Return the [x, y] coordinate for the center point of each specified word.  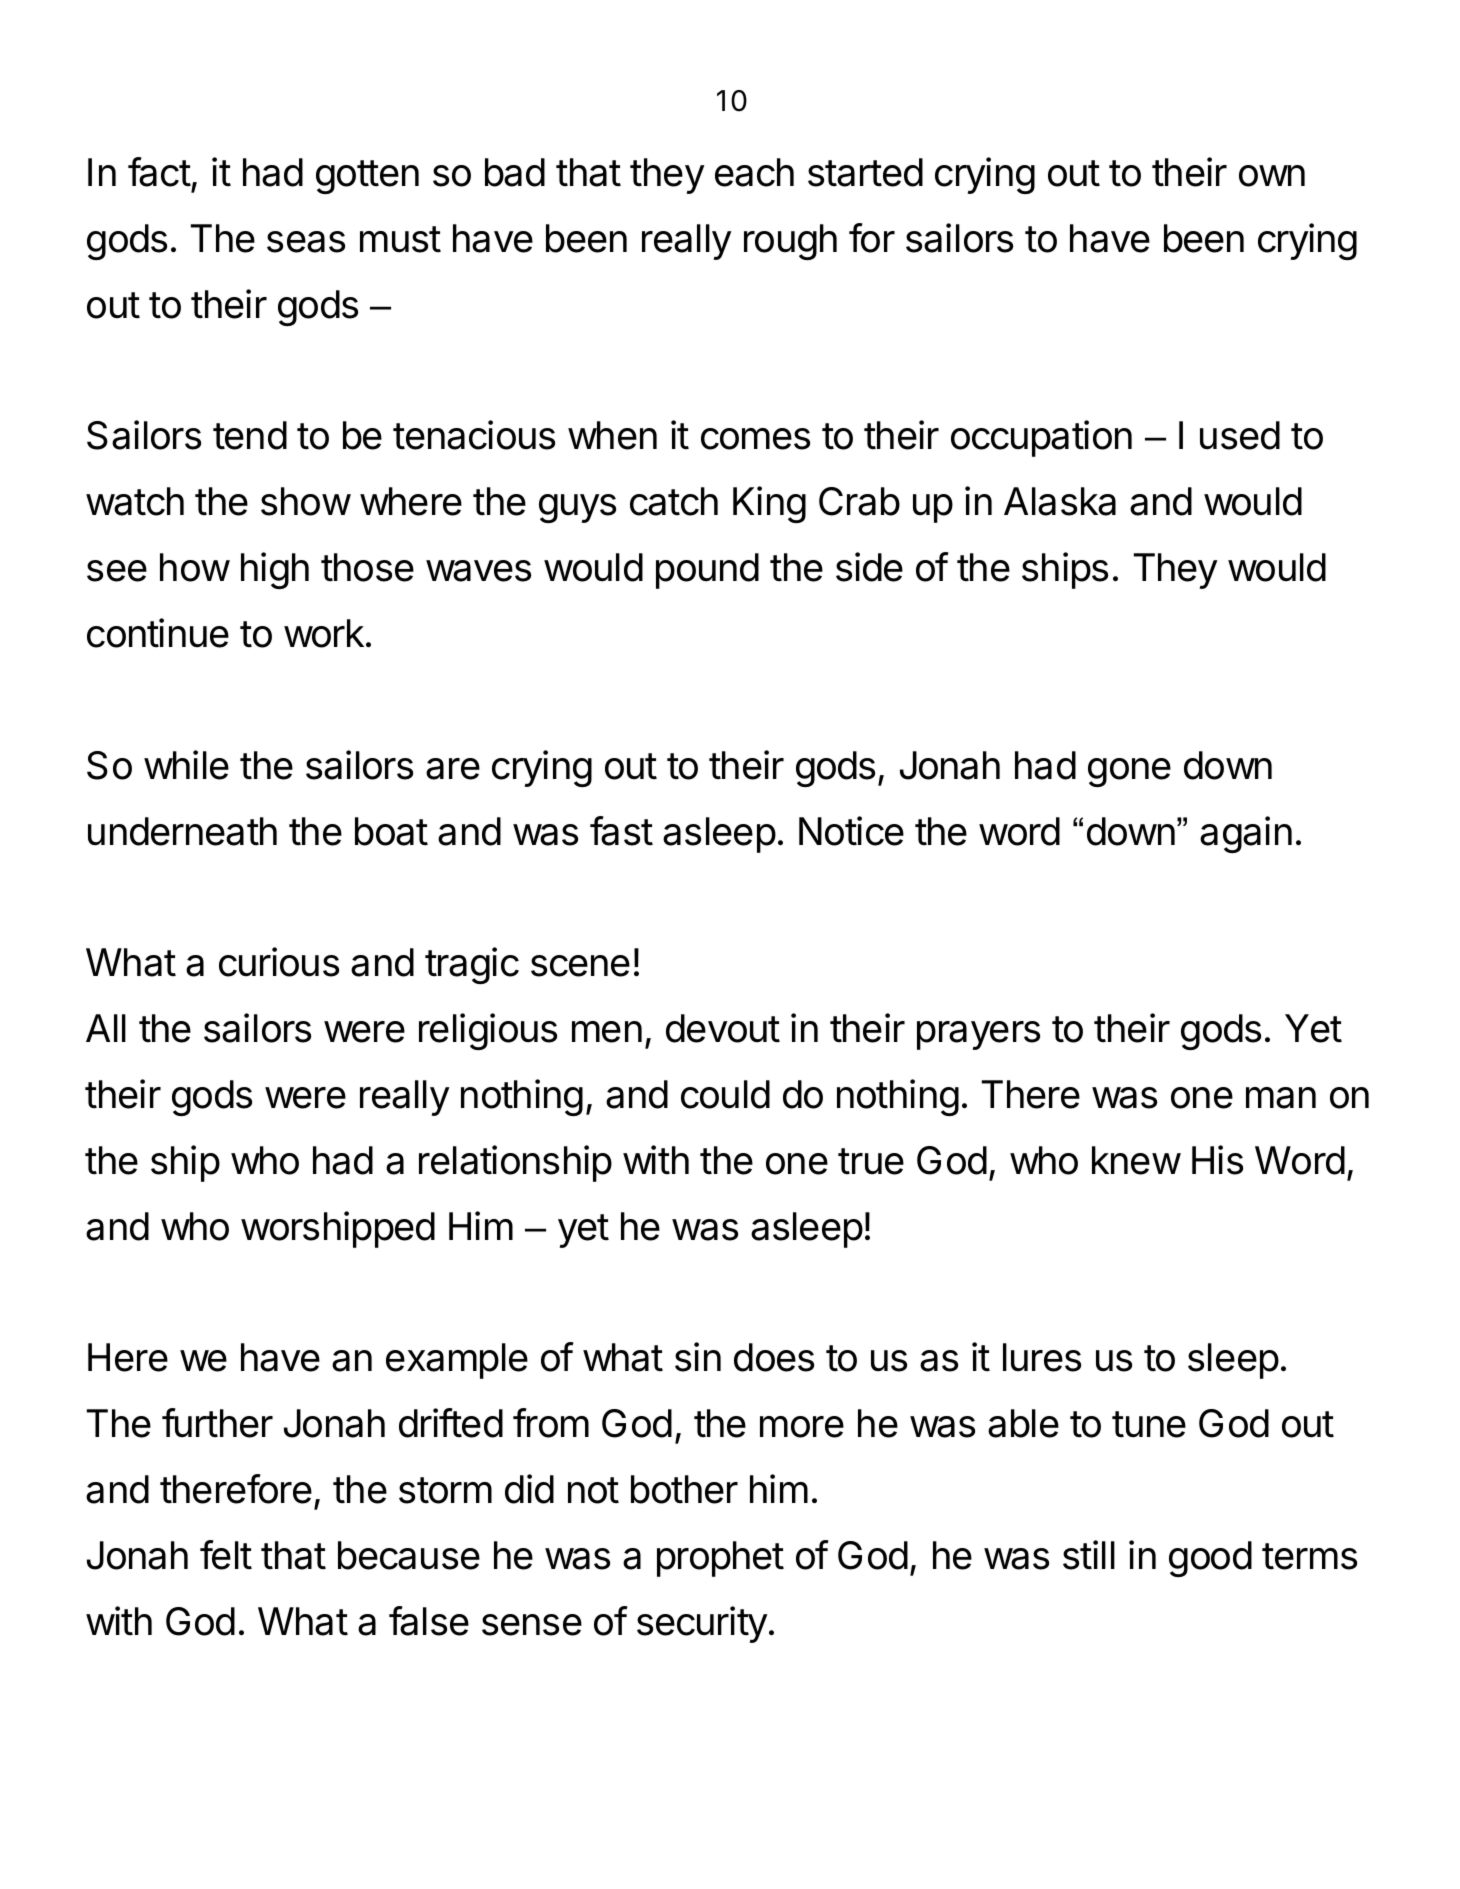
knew [1136, 1160]
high [275, 570]
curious [279, 962]
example [457, 1361]
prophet [720, 1559]
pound [707, 571]
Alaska [1060, 501]
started [865, 172]
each [754, 172]
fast [621, 831]
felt [226, 1555]
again [1246, 834]
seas [306, 242]
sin [698, 1357]
